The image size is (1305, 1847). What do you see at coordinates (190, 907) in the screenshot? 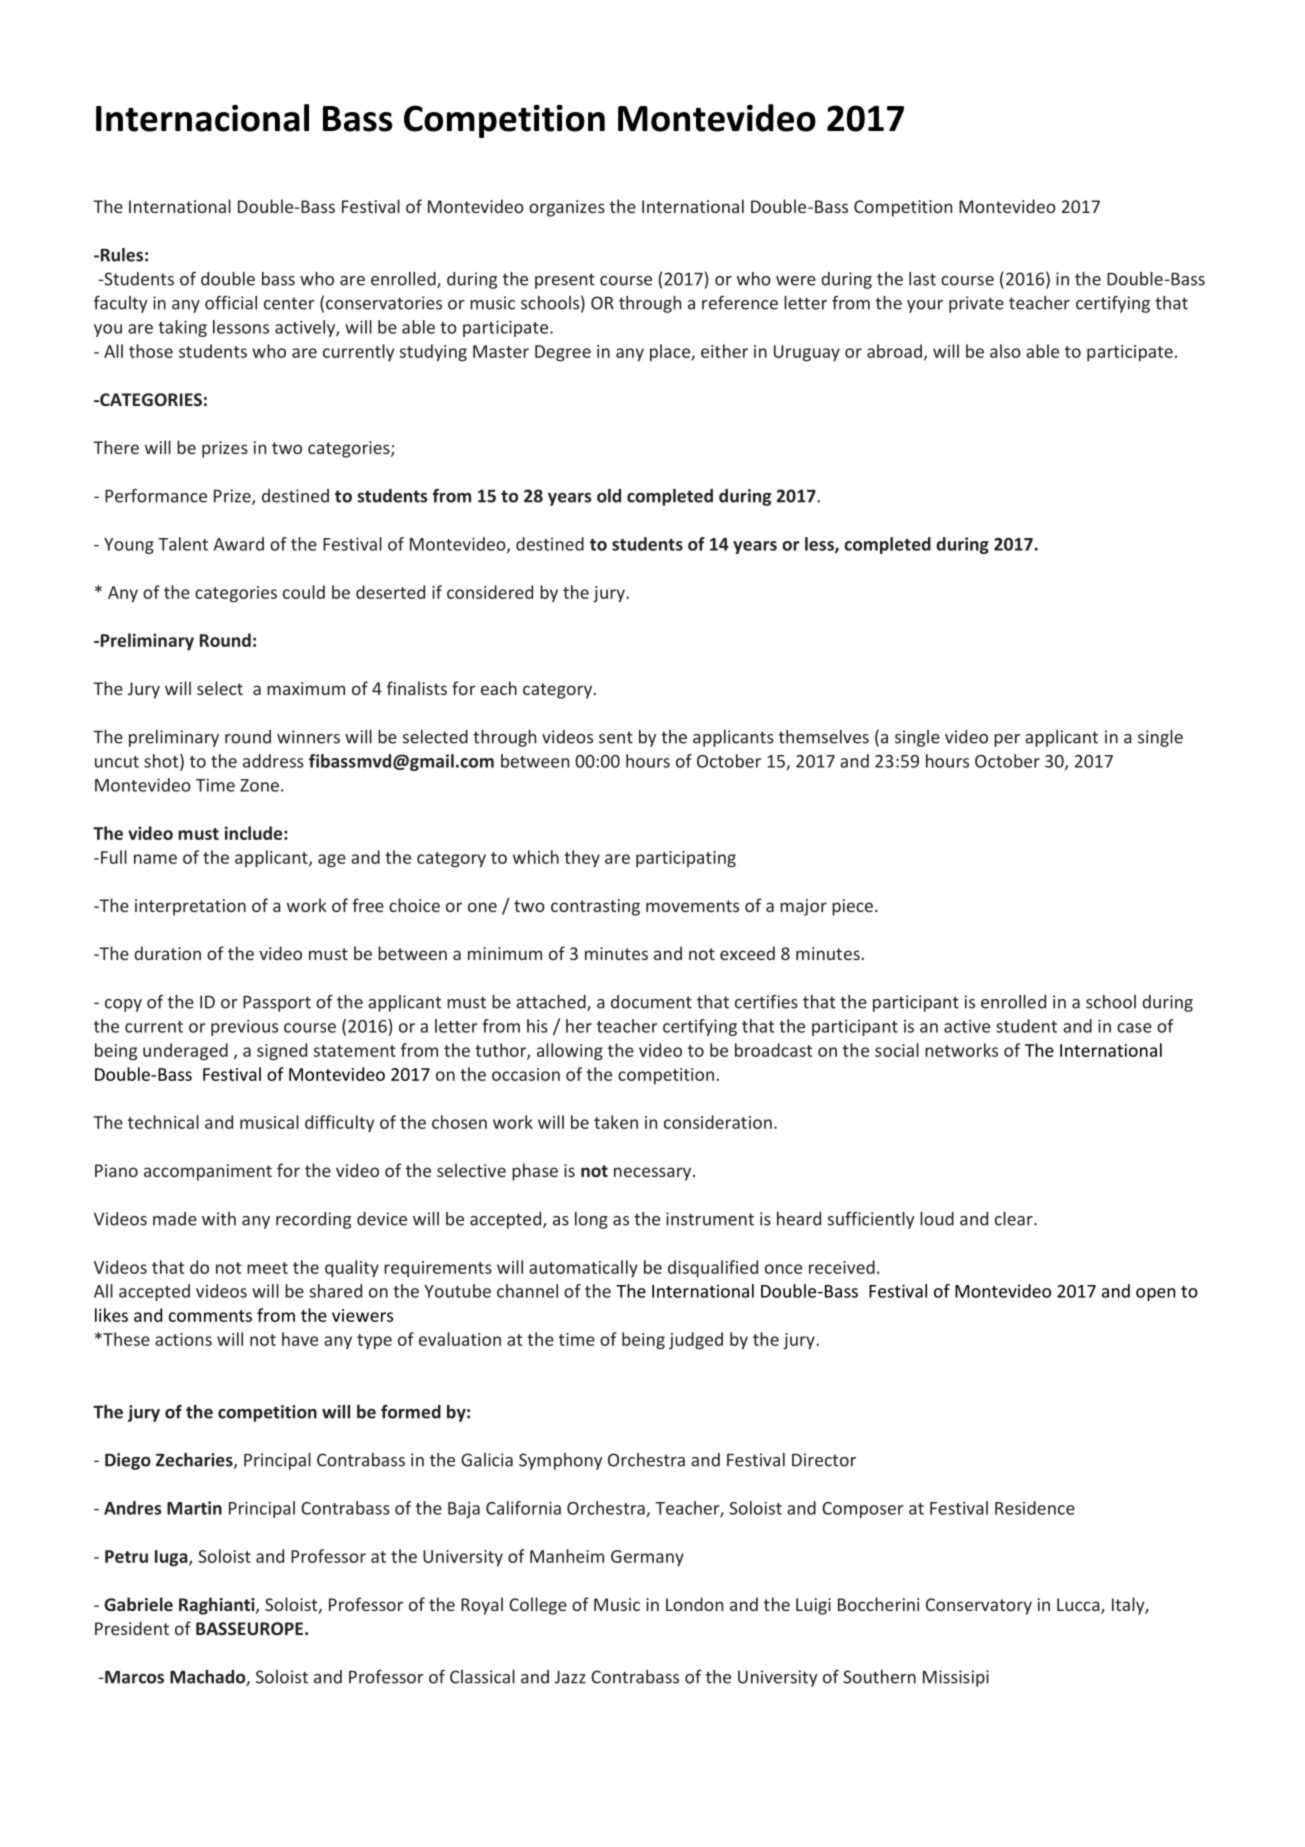
I see `interpretation` at bounding box center [190, 907].
